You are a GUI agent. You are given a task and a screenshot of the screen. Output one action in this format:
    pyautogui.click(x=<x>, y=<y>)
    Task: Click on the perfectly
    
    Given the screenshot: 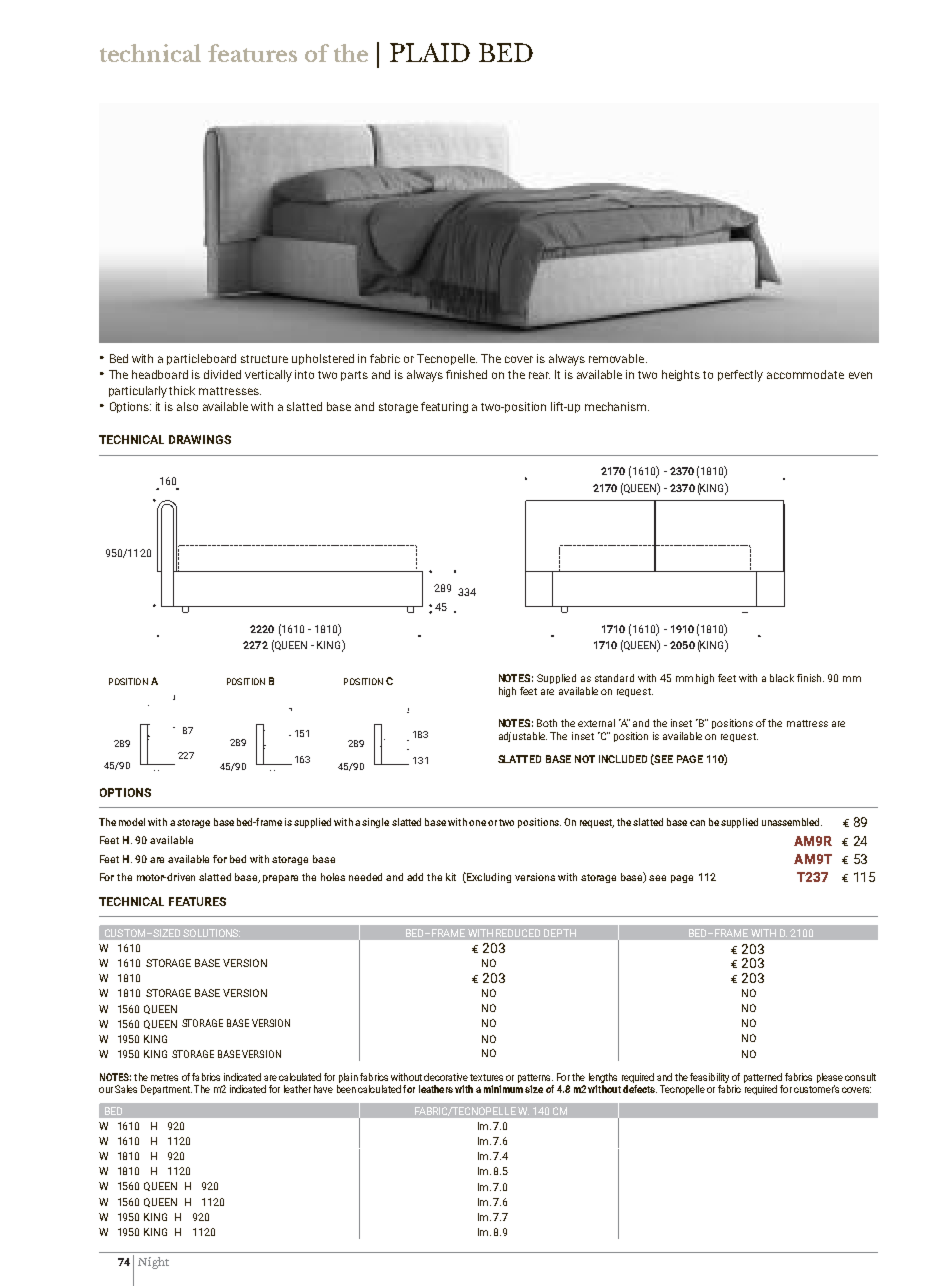 What is the action you would take?
    pyautogui.click(x=740, y=376)
